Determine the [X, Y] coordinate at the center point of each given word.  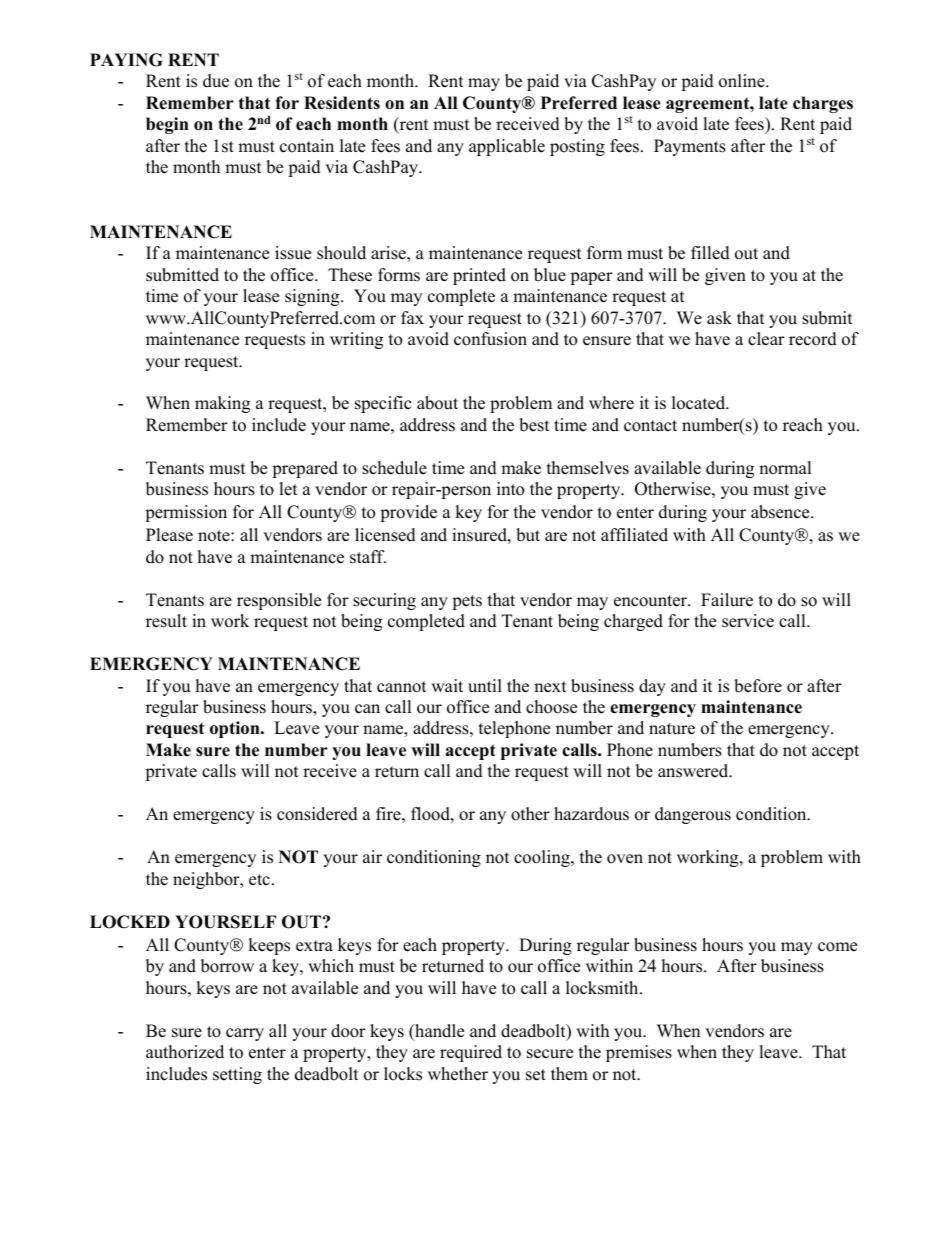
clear [766, 339]
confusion [490, 339]
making [222, 404]
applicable [507, 147]
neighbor [207, 880]
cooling [543, 858]
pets [467, 602]
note [215, 536]
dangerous [693, 815]
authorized [185, 1052]
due [216, 81]
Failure [727, 600]
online [743, 81]
